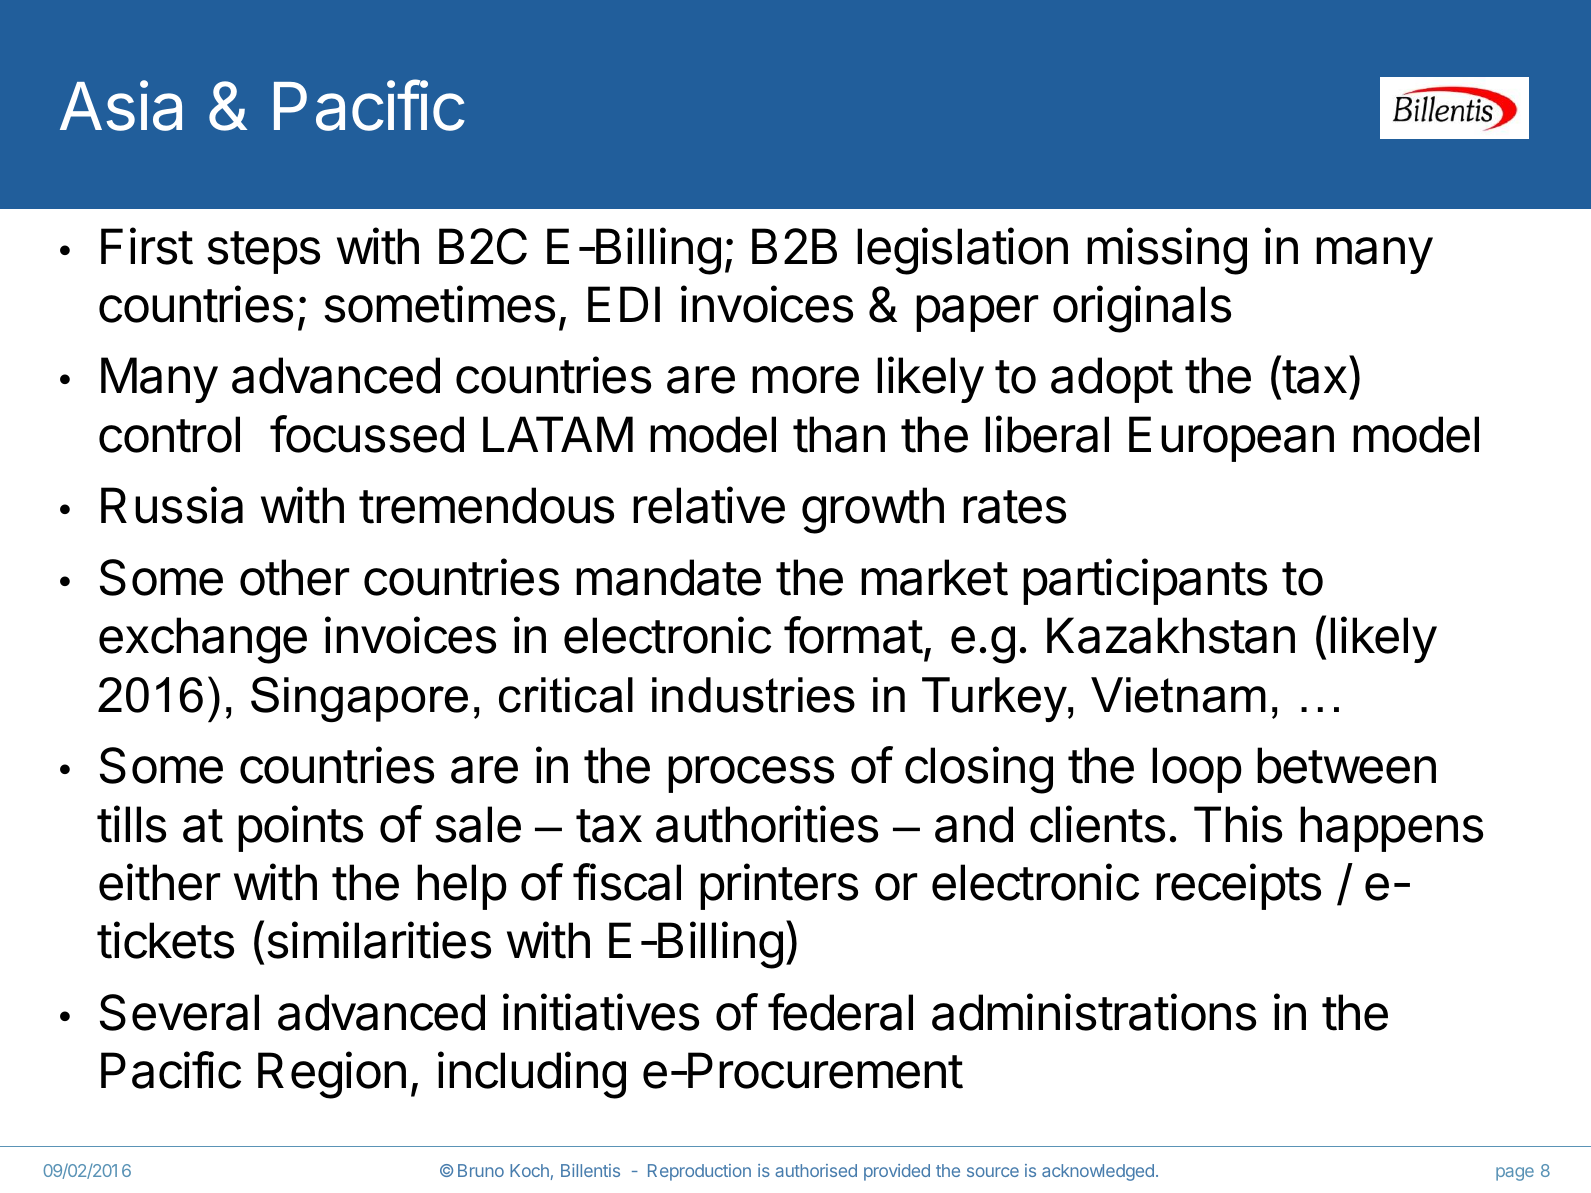 The width and height of the page is (1591, 1193). Describe the element at coordinates (121, 105) in the page. I see `Asia` at that location.
